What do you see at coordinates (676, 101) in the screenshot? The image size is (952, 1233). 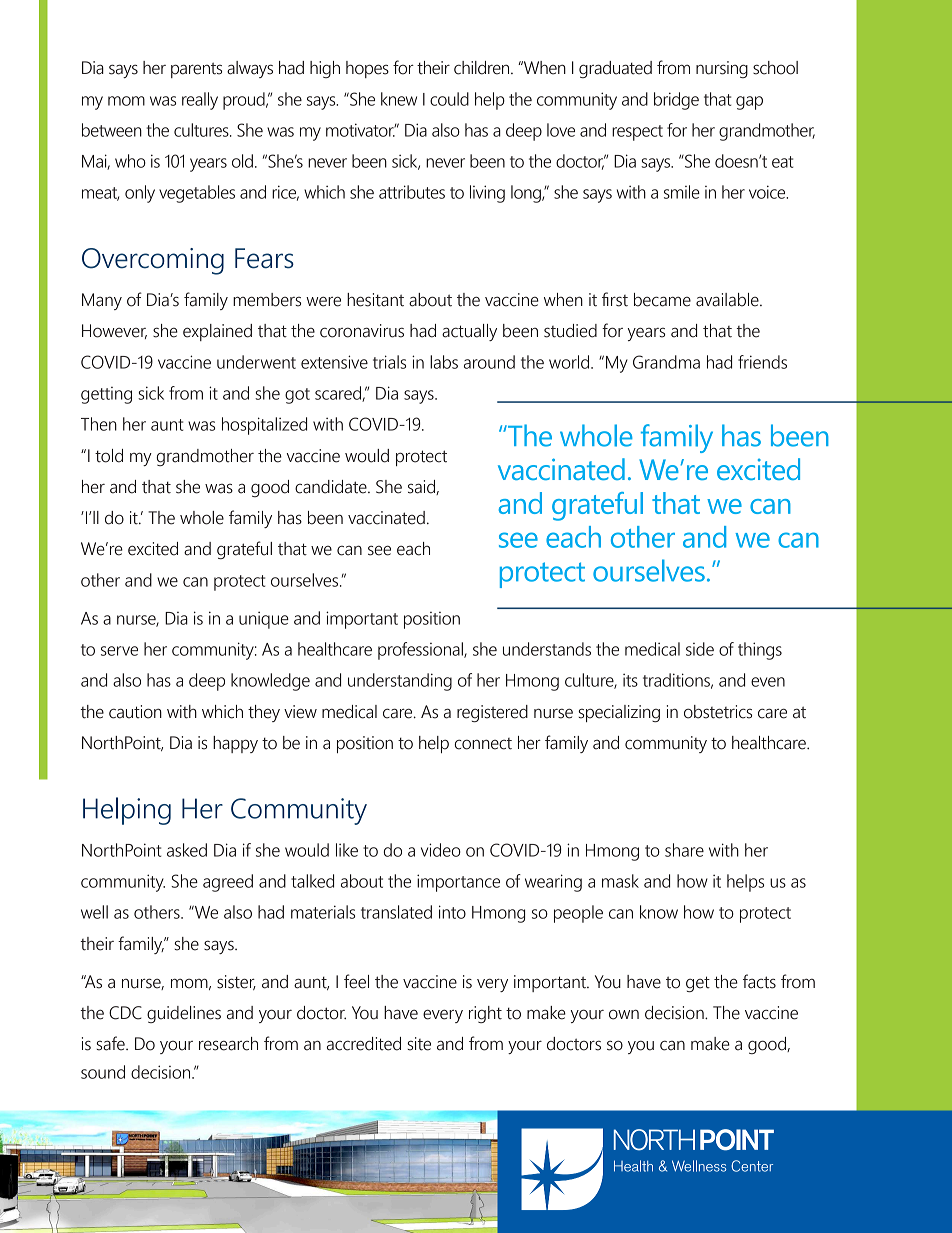 I see `bridge` at bounding box center [676, 101].
